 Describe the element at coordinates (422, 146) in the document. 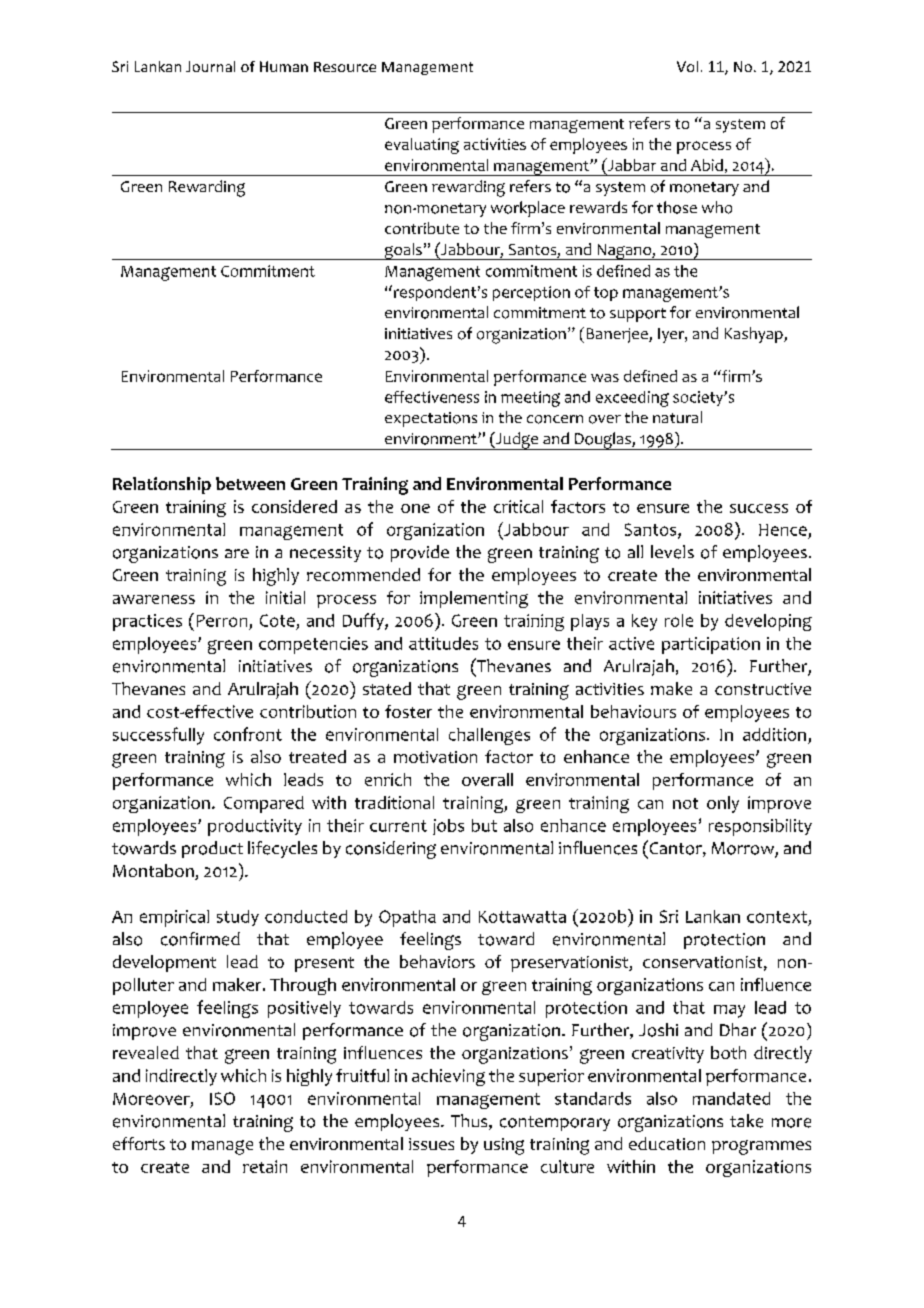

I see `evaluating` at that location.
